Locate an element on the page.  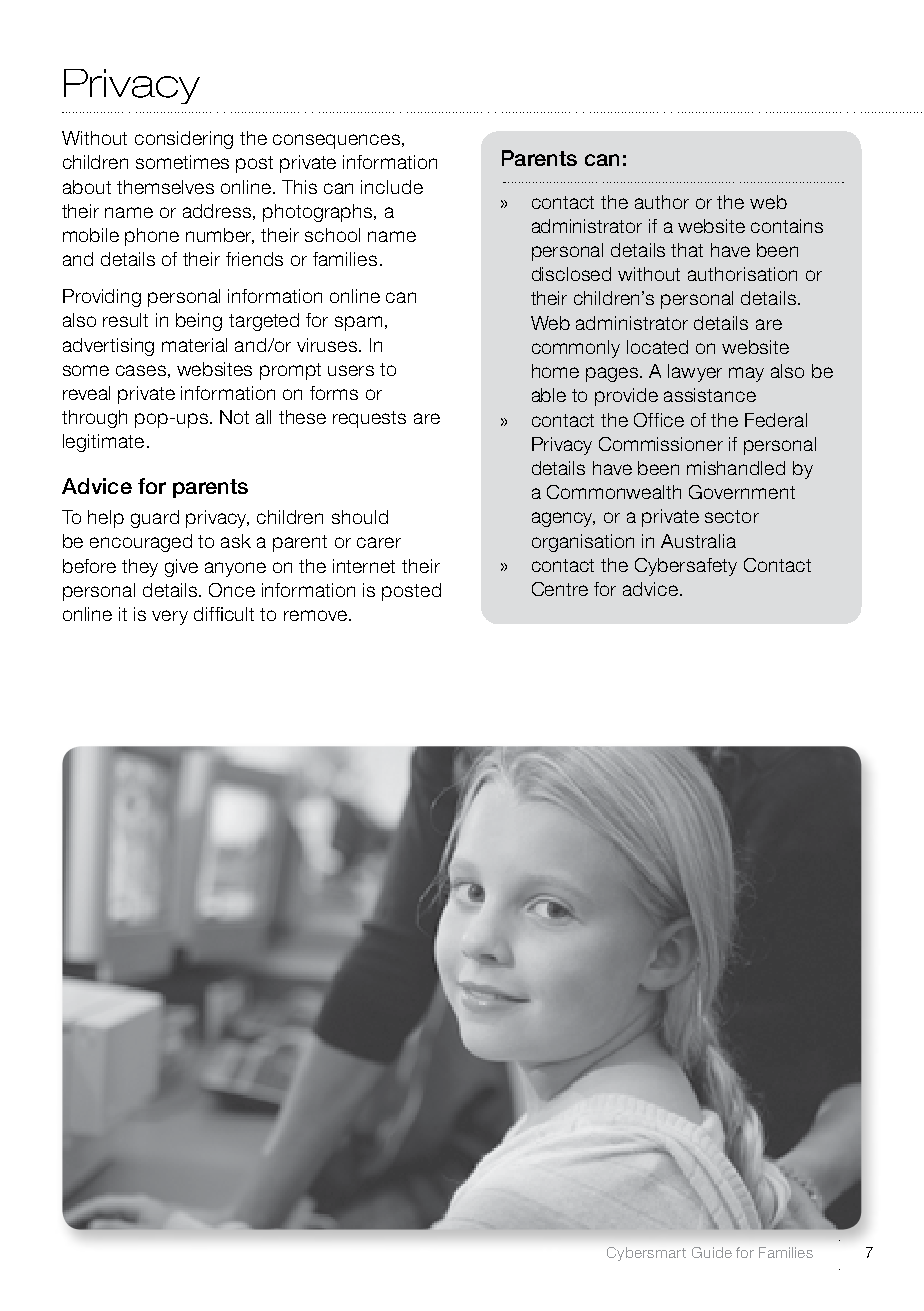
Not is located at coordinates (234, 417).
